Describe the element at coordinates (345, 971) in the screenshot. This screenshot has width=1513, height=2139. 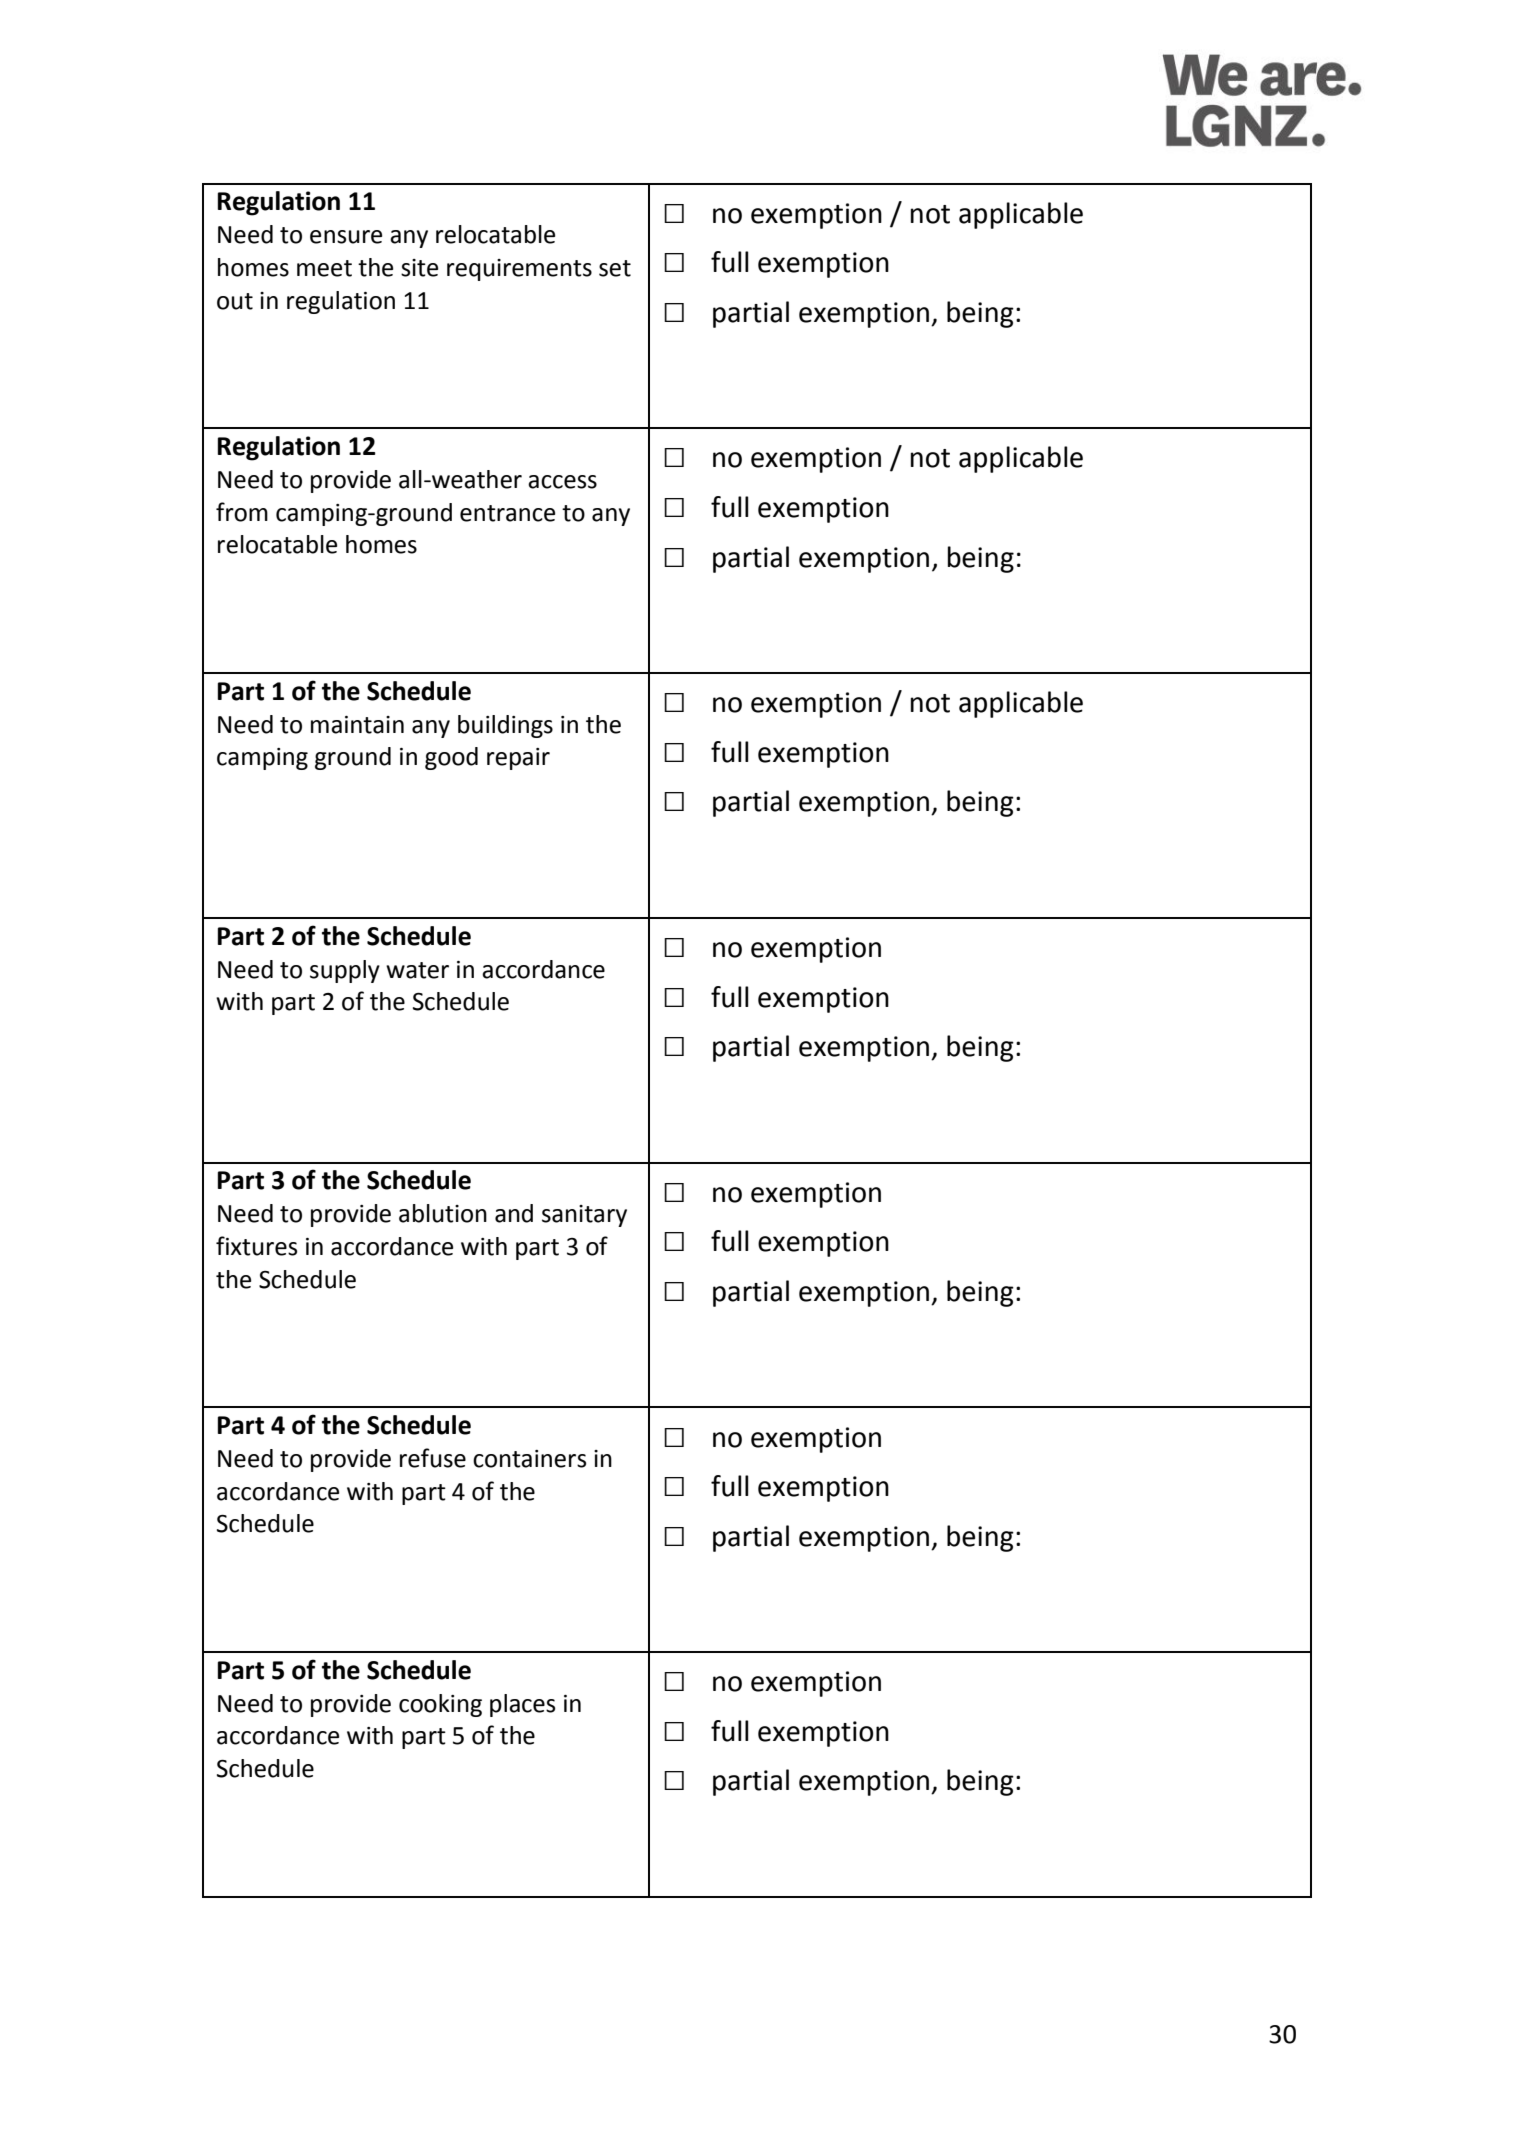
I see `supply` at that location.
